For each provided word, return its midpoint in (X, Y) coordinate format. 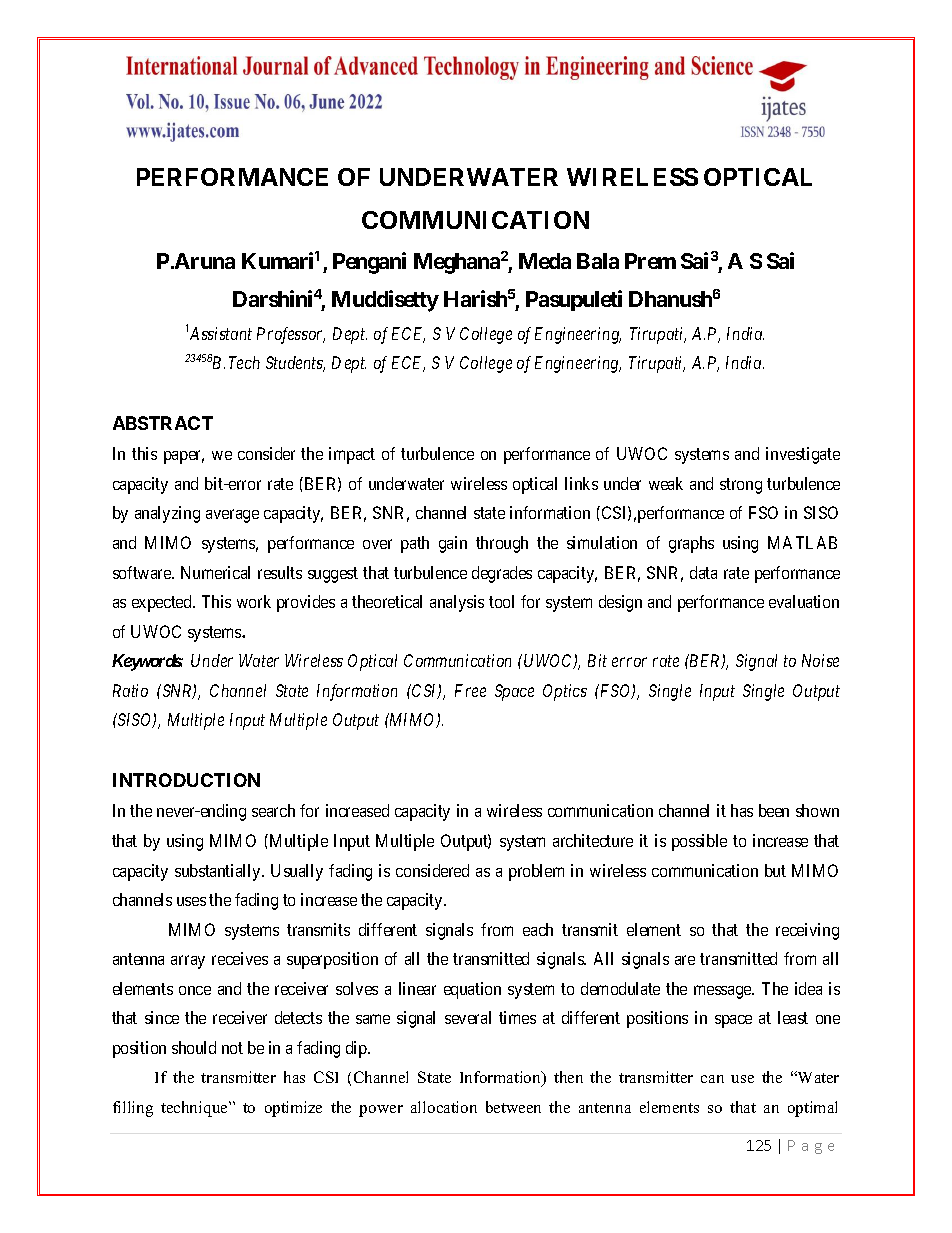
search (273, 810)
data (703, 572)
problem (536, 872)
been (774, 810)
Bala (598, 261)
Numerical (215, 572)
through (502, 544)
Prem (650, 261)
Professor (291, 335)
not (232, 1048)
